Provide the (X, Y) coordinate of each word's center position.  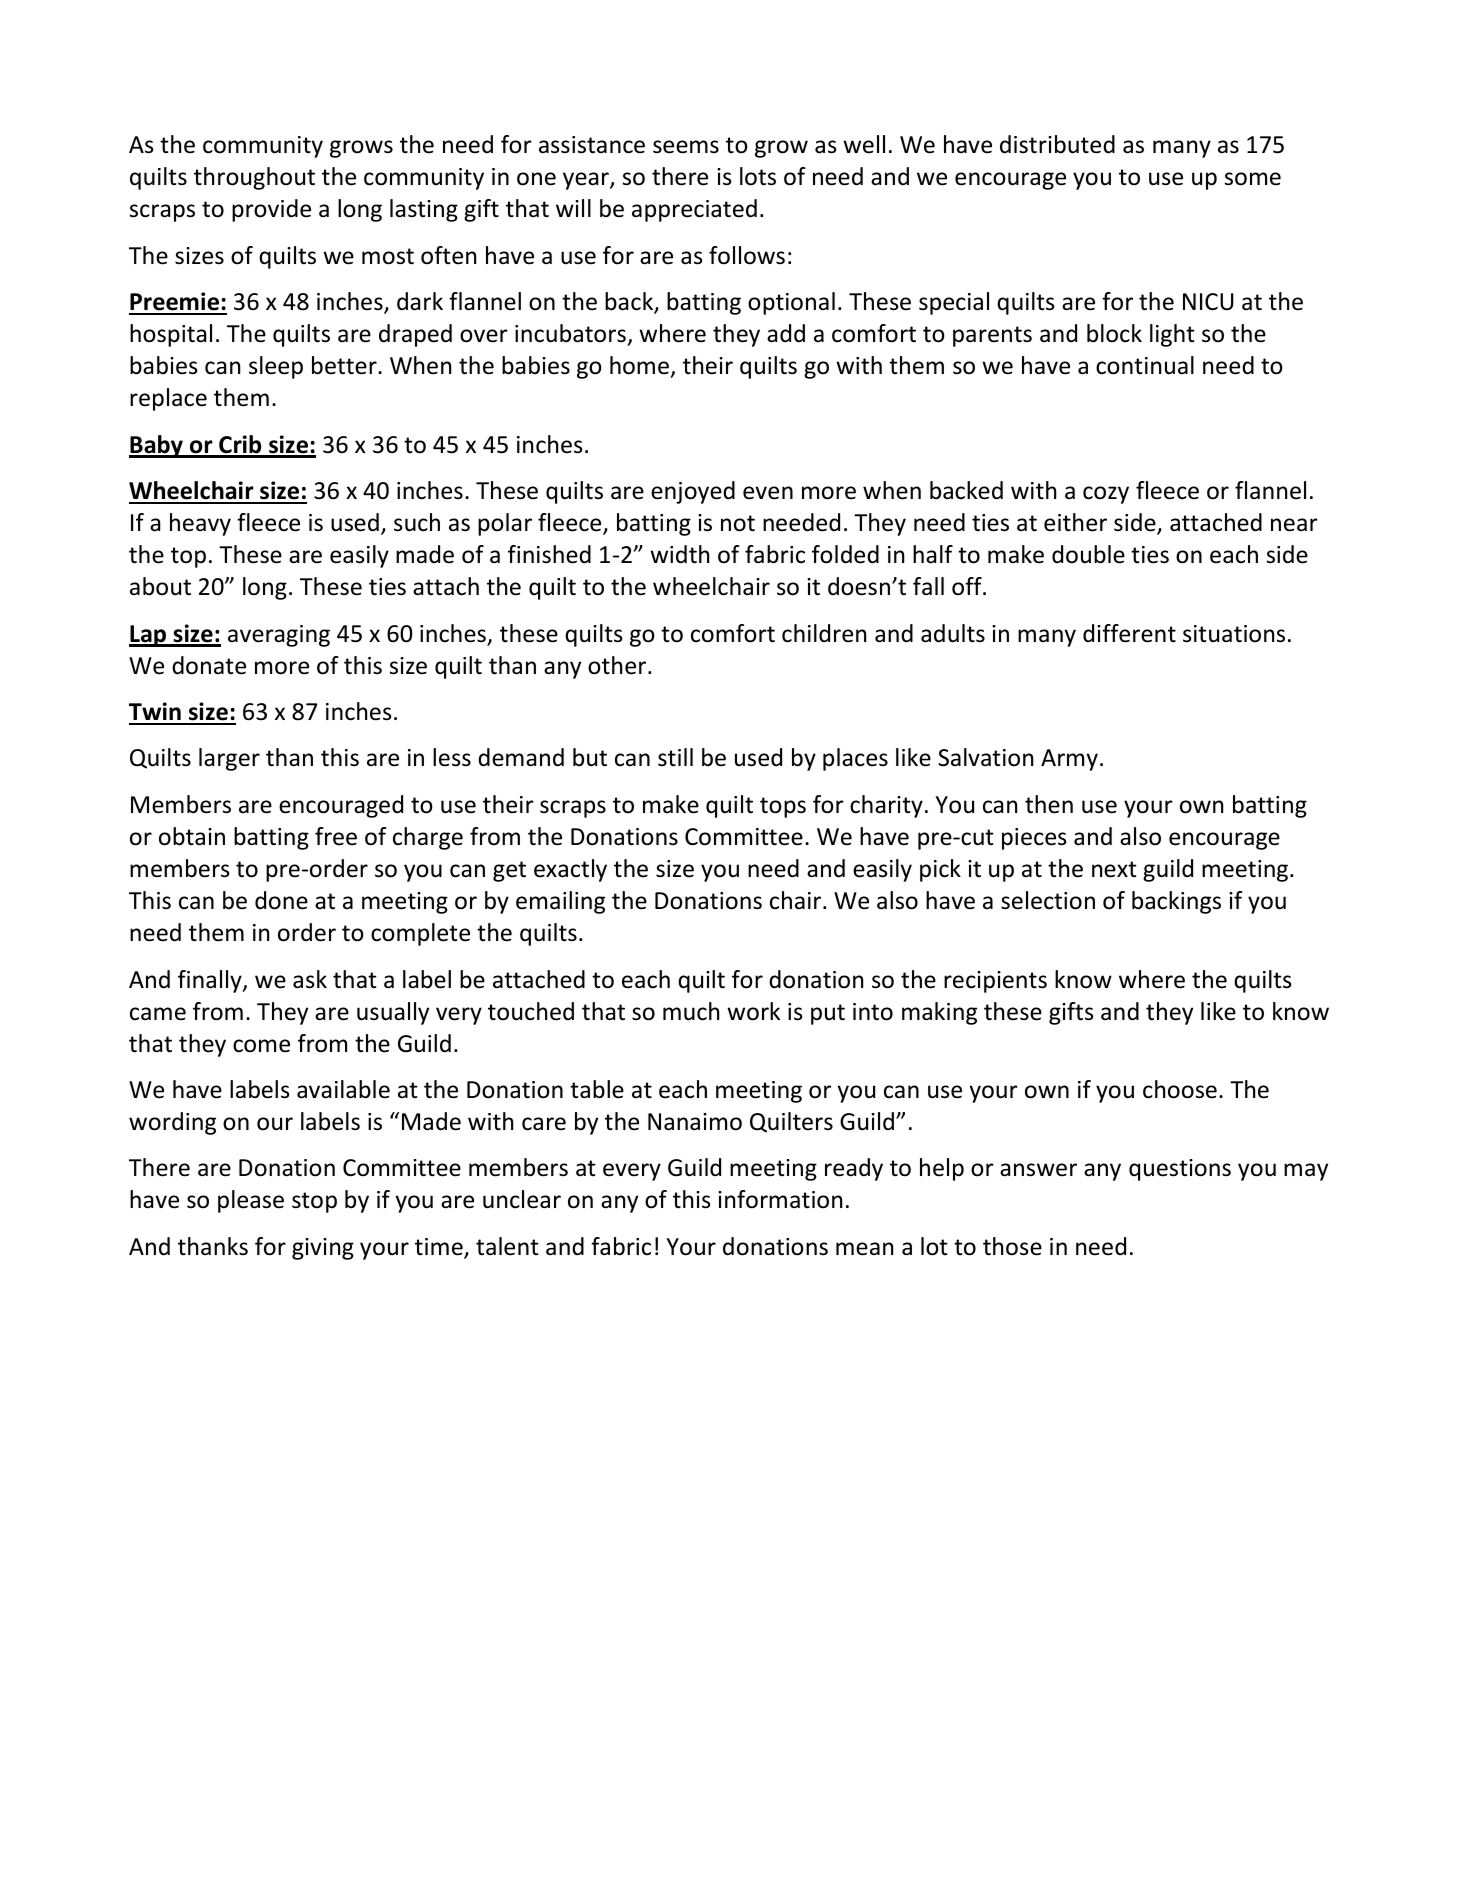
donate (209, 665)
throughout (254, 178)
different (1129, 633)
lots (758, 176)
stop (314, 1202)
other (618, 665)
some (1253, 179)
